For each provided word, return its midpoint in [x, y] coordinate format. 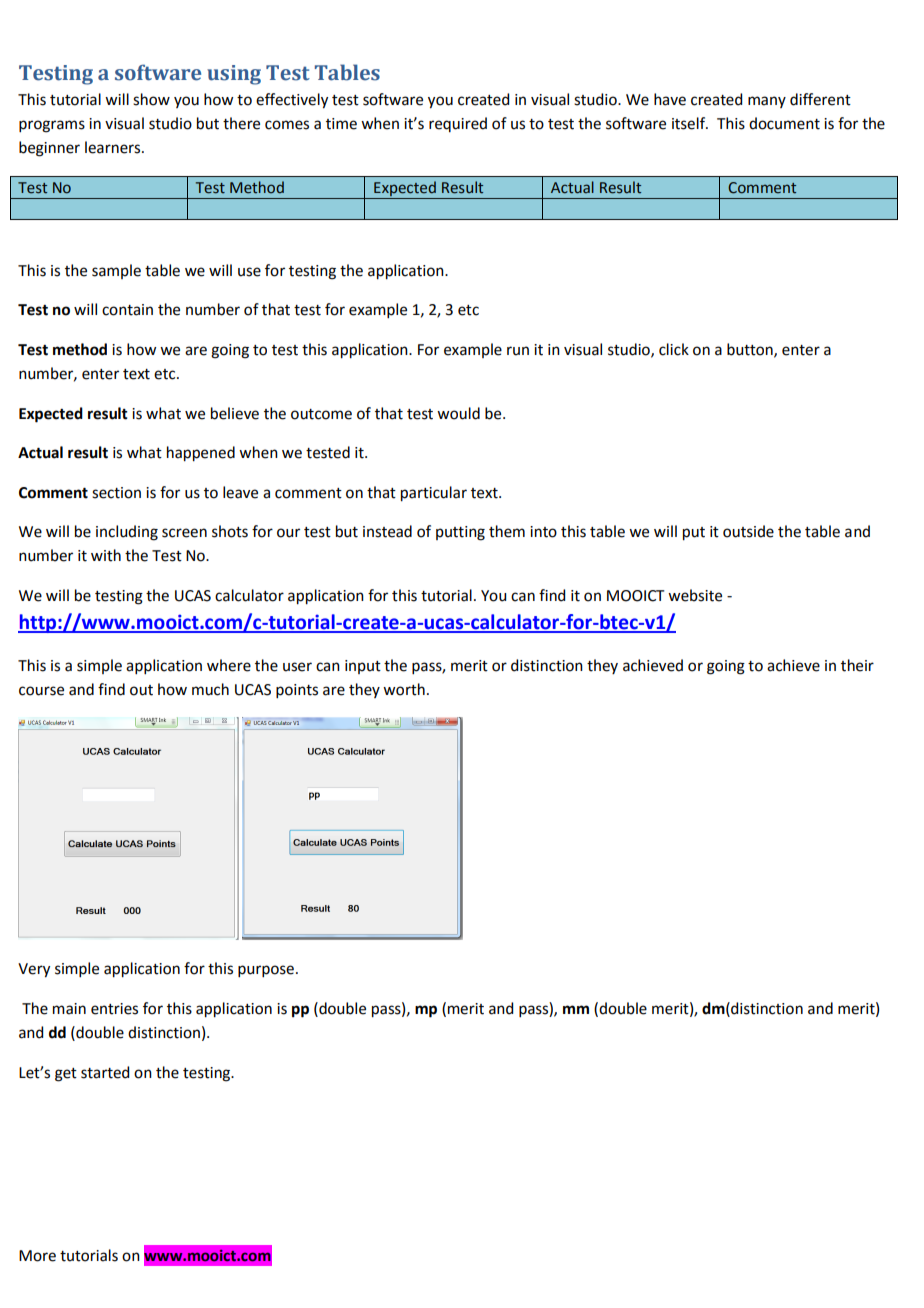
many [767, 102]
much [210, 689]
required [458, 124]
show [151, 99]
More [37, 1256]
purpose [266, 971]
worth [404, 689]
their [857, 665]
